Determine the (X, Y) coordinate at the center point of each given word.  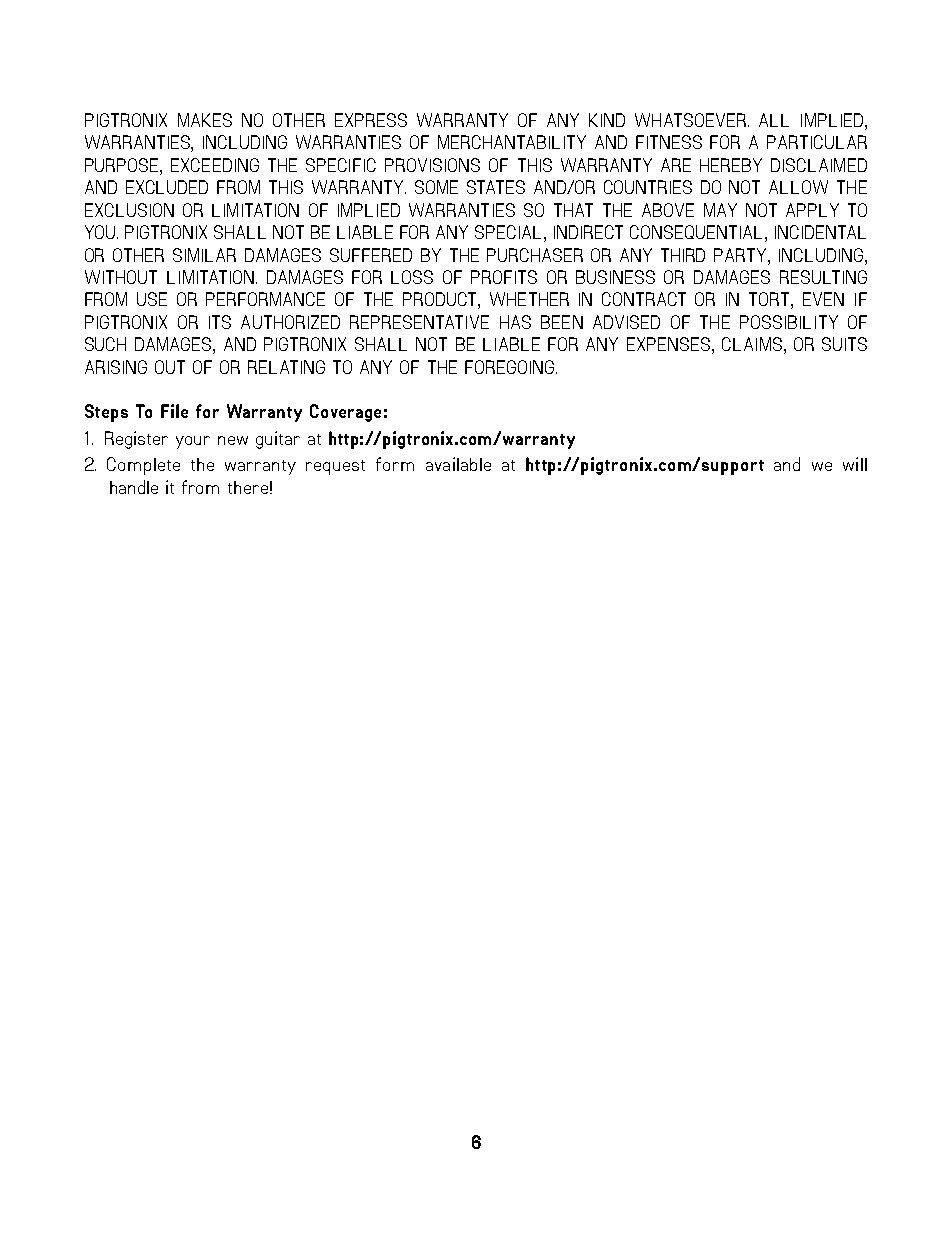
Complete (143, 466)
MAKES (205, 120)
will (855, 464)
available (458, 464)
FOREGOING (511, 367)
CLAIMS (752, 344)
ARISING (116, 367)
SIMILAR (204, 255)
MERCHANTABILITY (512, 142)
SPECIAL (508, 232)
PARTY (741, 255)
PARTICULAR (817, 142)
